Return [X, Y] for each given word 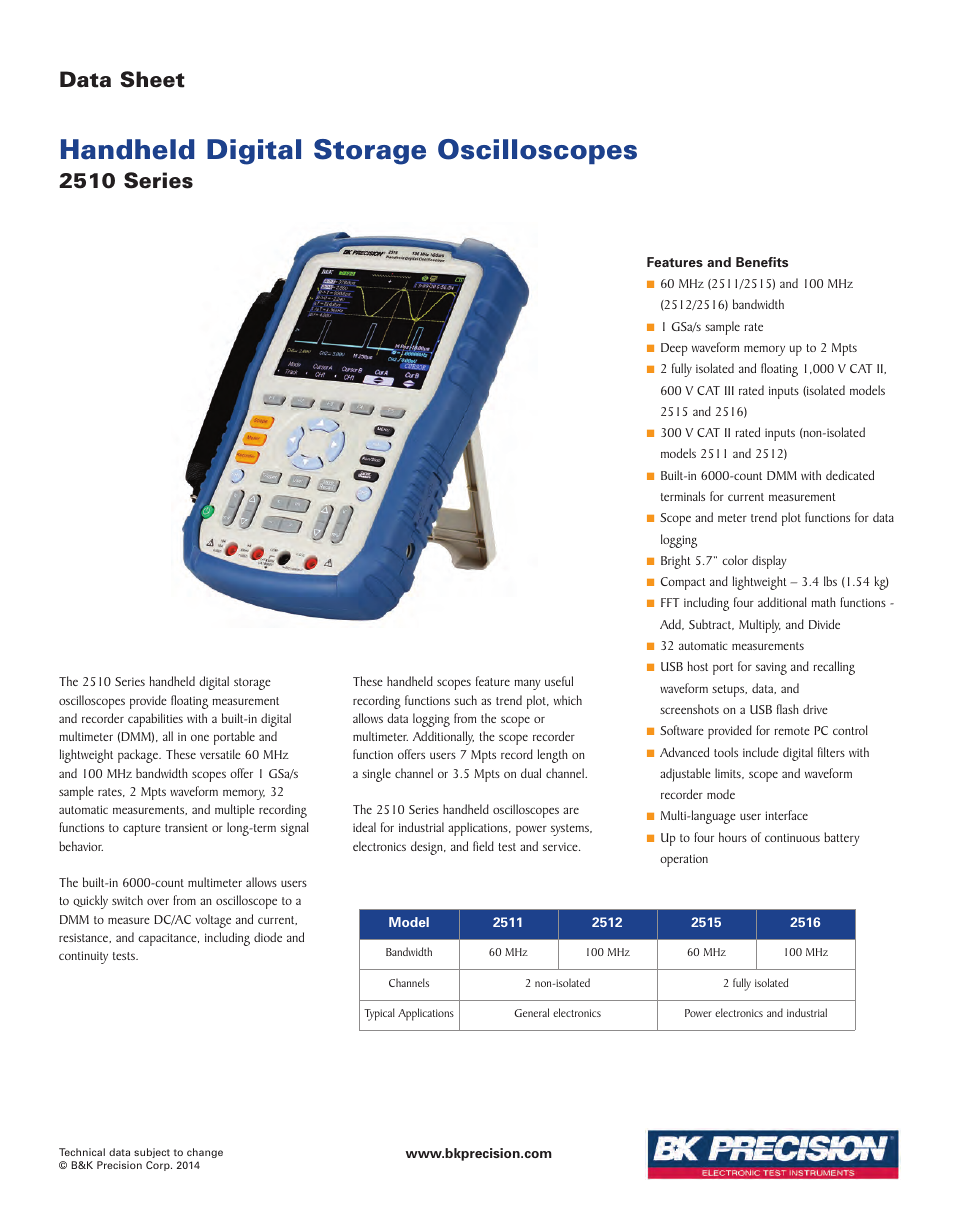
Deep [674, 349]
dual [531, 773]
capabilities [155, 720]
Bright [676, 562]
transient [186, 827]
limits [729, 773]
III [729, 390]
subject [152, 1153]
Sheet [152, 79]
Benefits [762, 262]
